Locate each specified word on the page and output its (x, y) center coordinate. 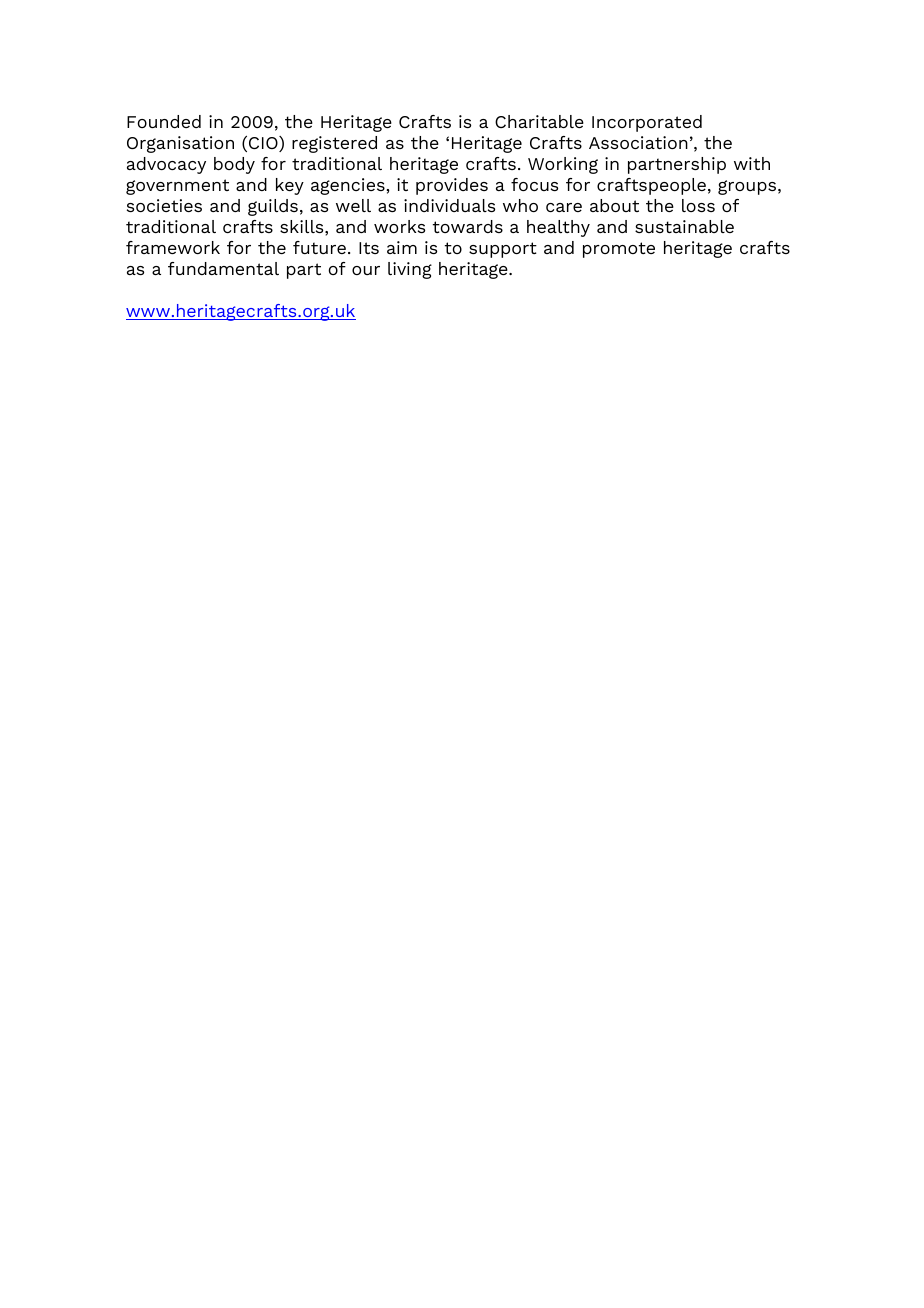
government (177, 187)
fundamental (223, 268)
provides (452, 186)
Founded (164, 121)
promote (619, 250)
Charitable (539, 121)
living (410, 270)
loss (698, 205)
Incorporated (647, 123)
